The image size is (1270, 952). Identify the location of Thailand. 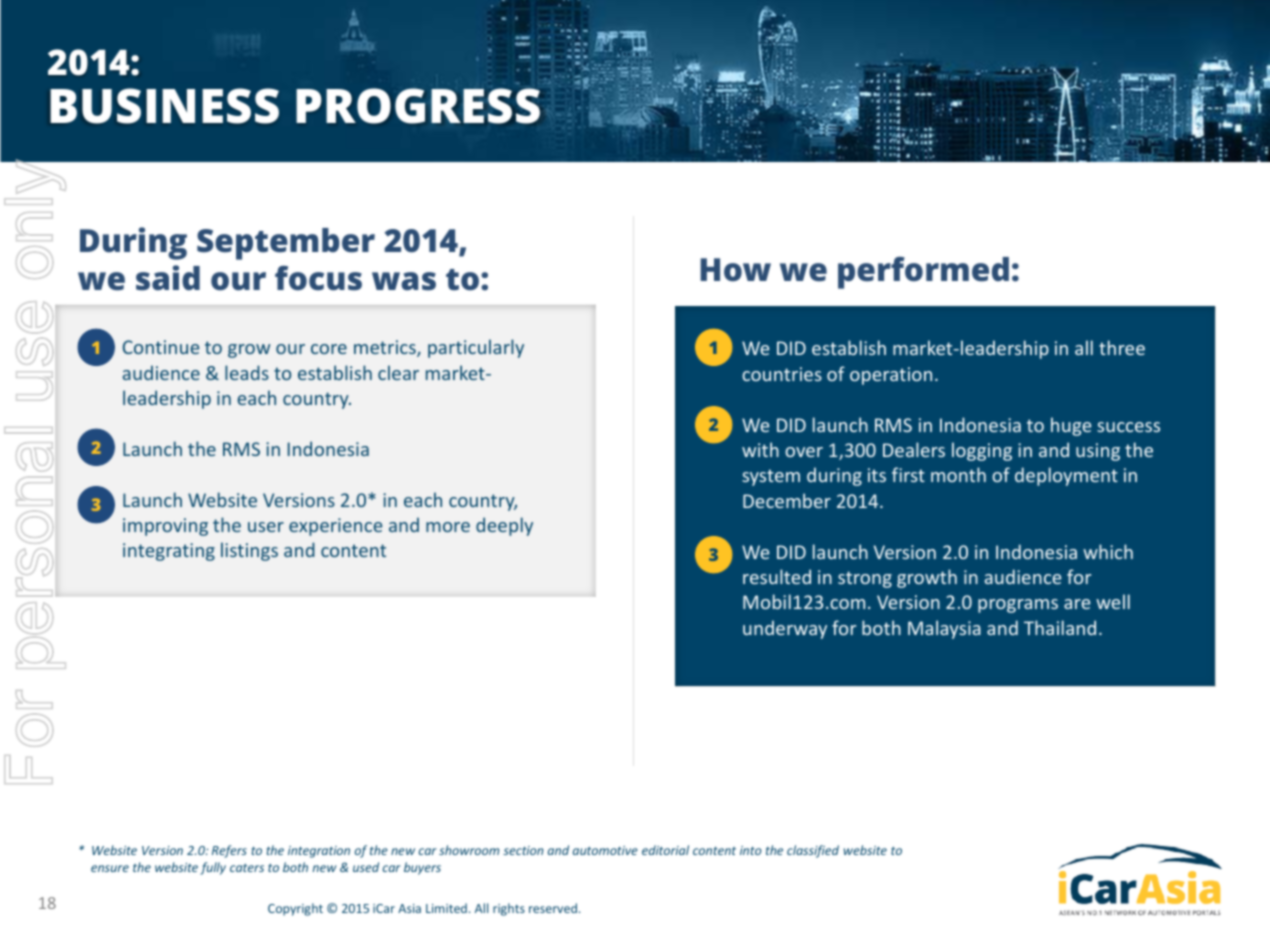
(1060, 627).
